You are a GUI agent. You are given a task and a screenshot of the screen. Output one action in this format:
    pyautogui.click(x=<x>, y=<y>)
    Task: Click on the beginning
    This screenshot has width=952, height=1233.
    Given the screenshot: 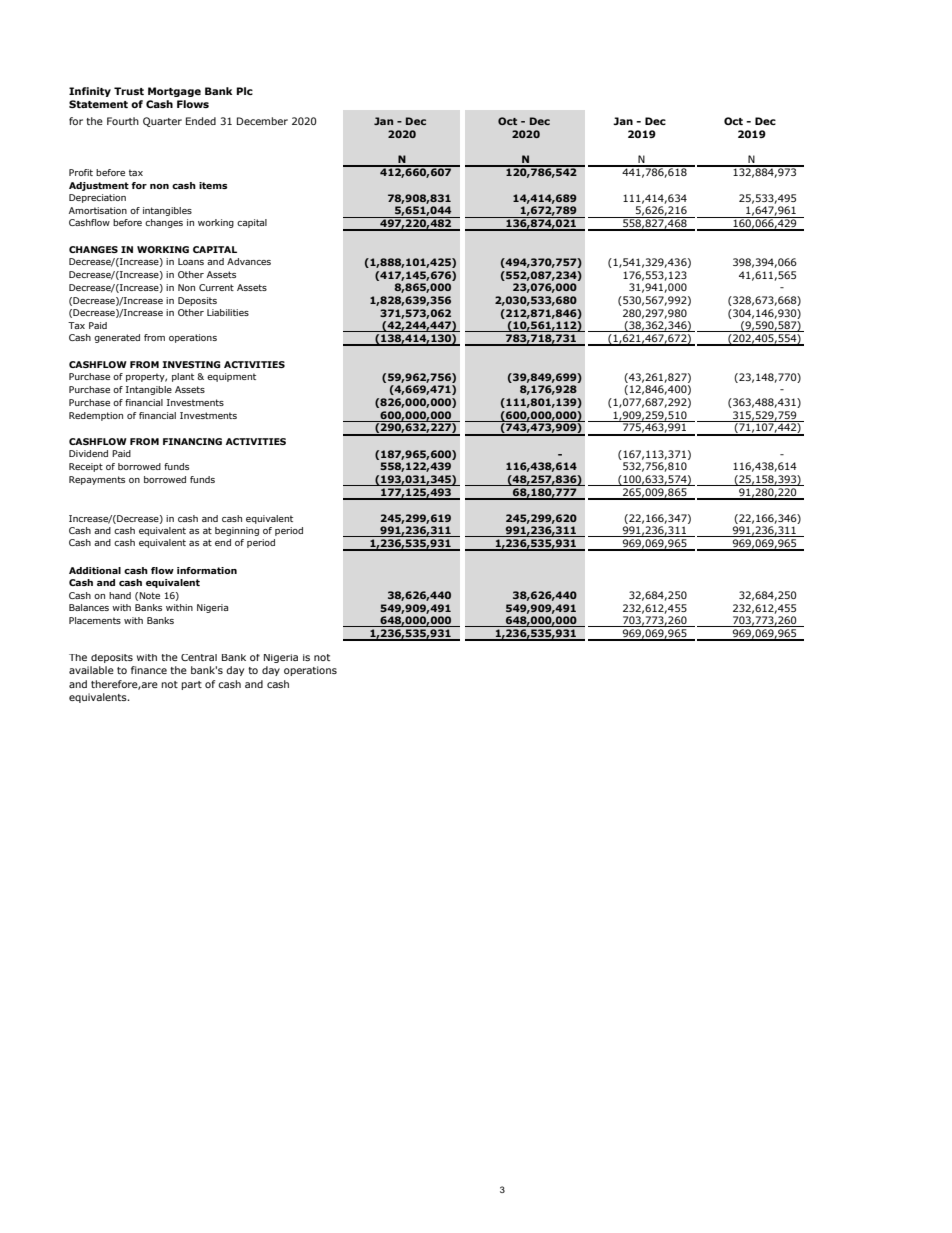 What is the action you would take?
    pyautogui.click(x=237, y=531)
